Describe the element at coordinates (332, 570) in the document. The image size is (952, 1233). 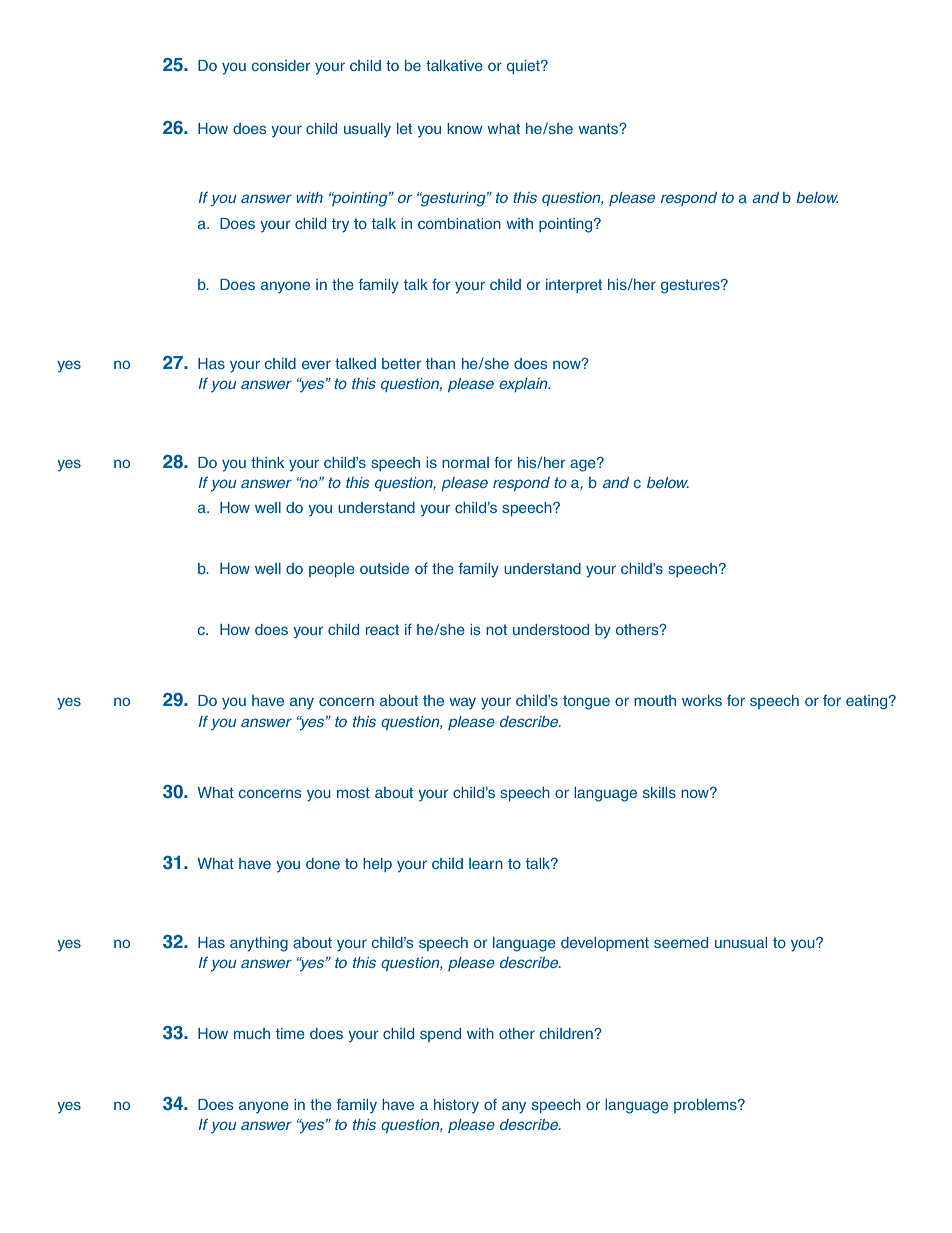
I see `people` at that location.
